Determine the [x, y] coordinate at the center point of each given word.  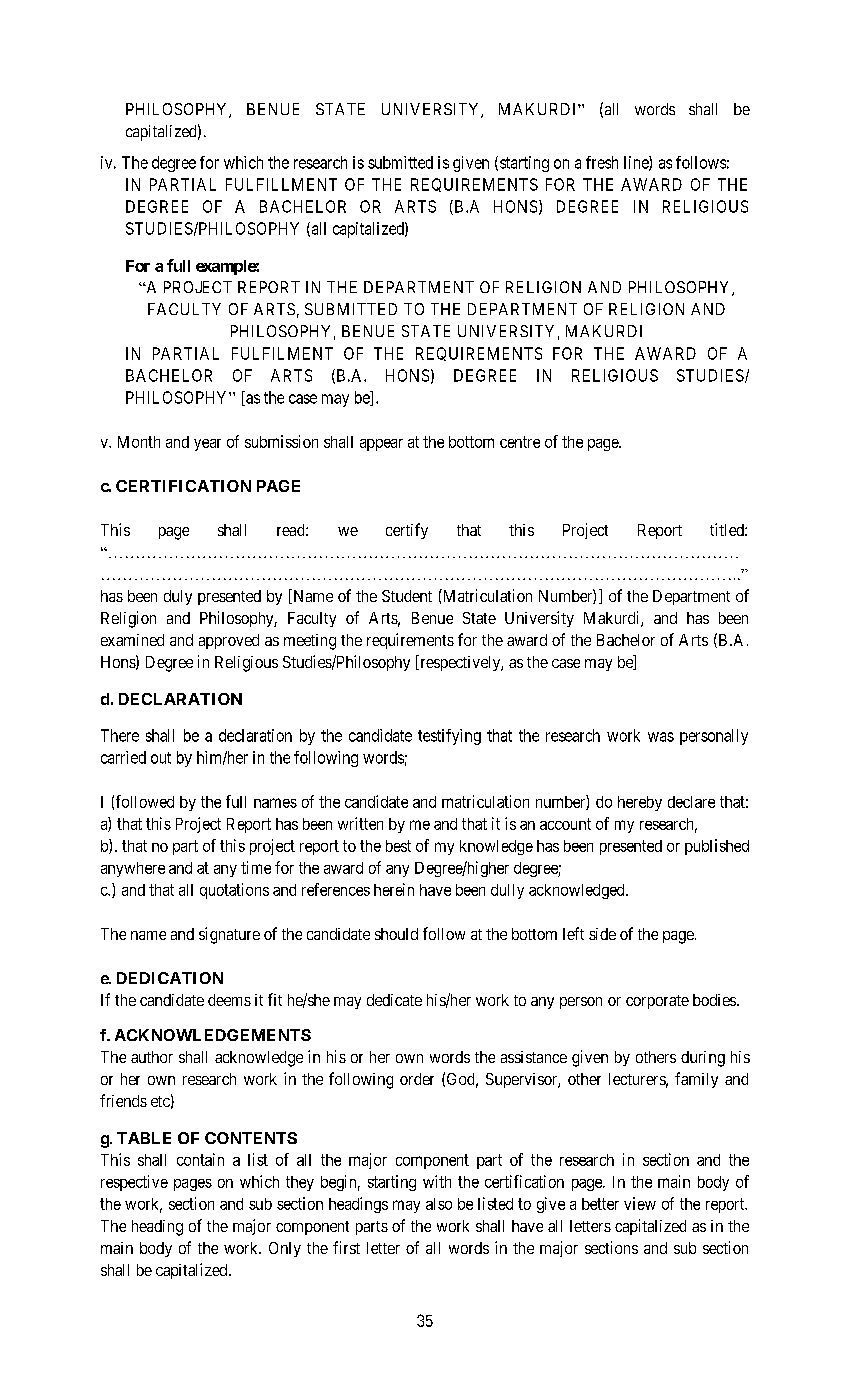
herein [394, 889]
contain [200, 1159]
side [602, 934]
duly [178, 597]
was [661, 737]
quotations [234, 891]
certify [407, 531]
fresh [602, 162]
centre [520, 442]
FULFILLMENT [281, 184]
